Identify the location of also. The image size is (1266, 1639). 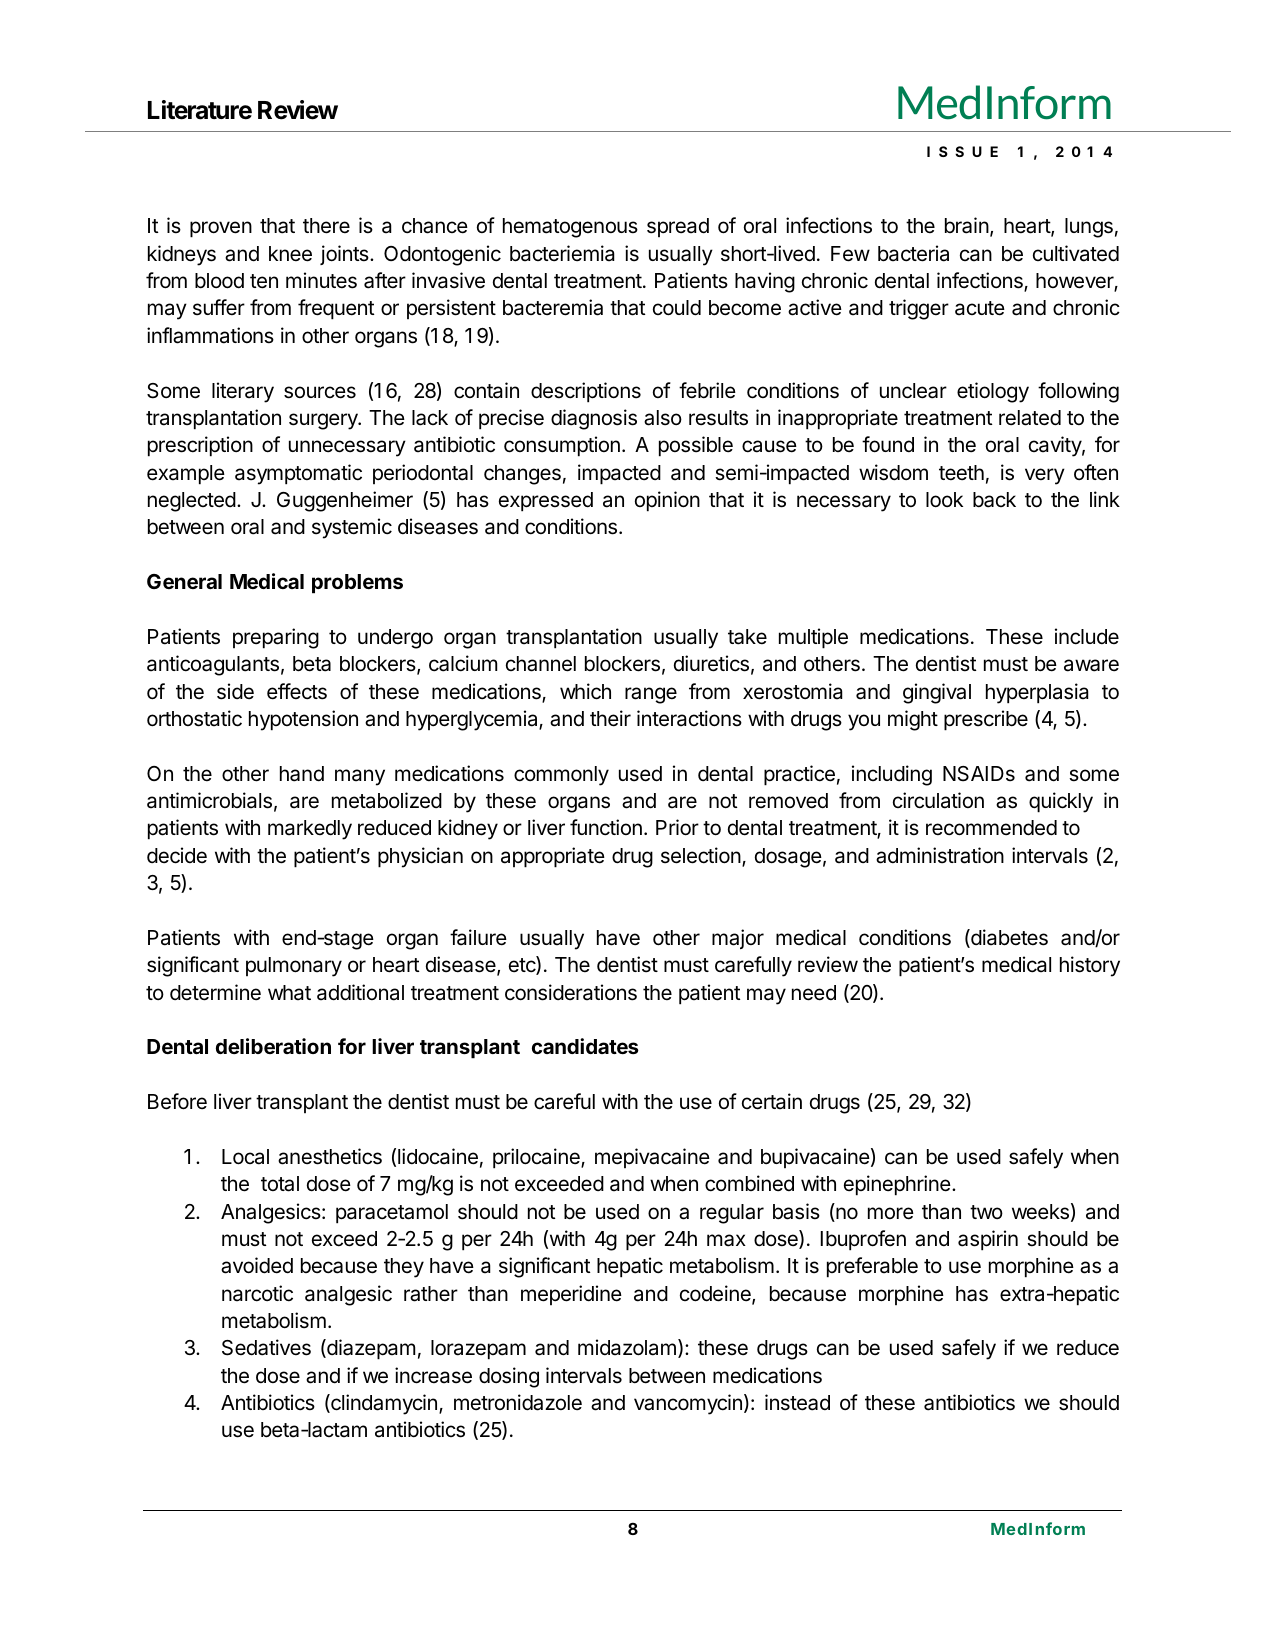
(663, 418).
